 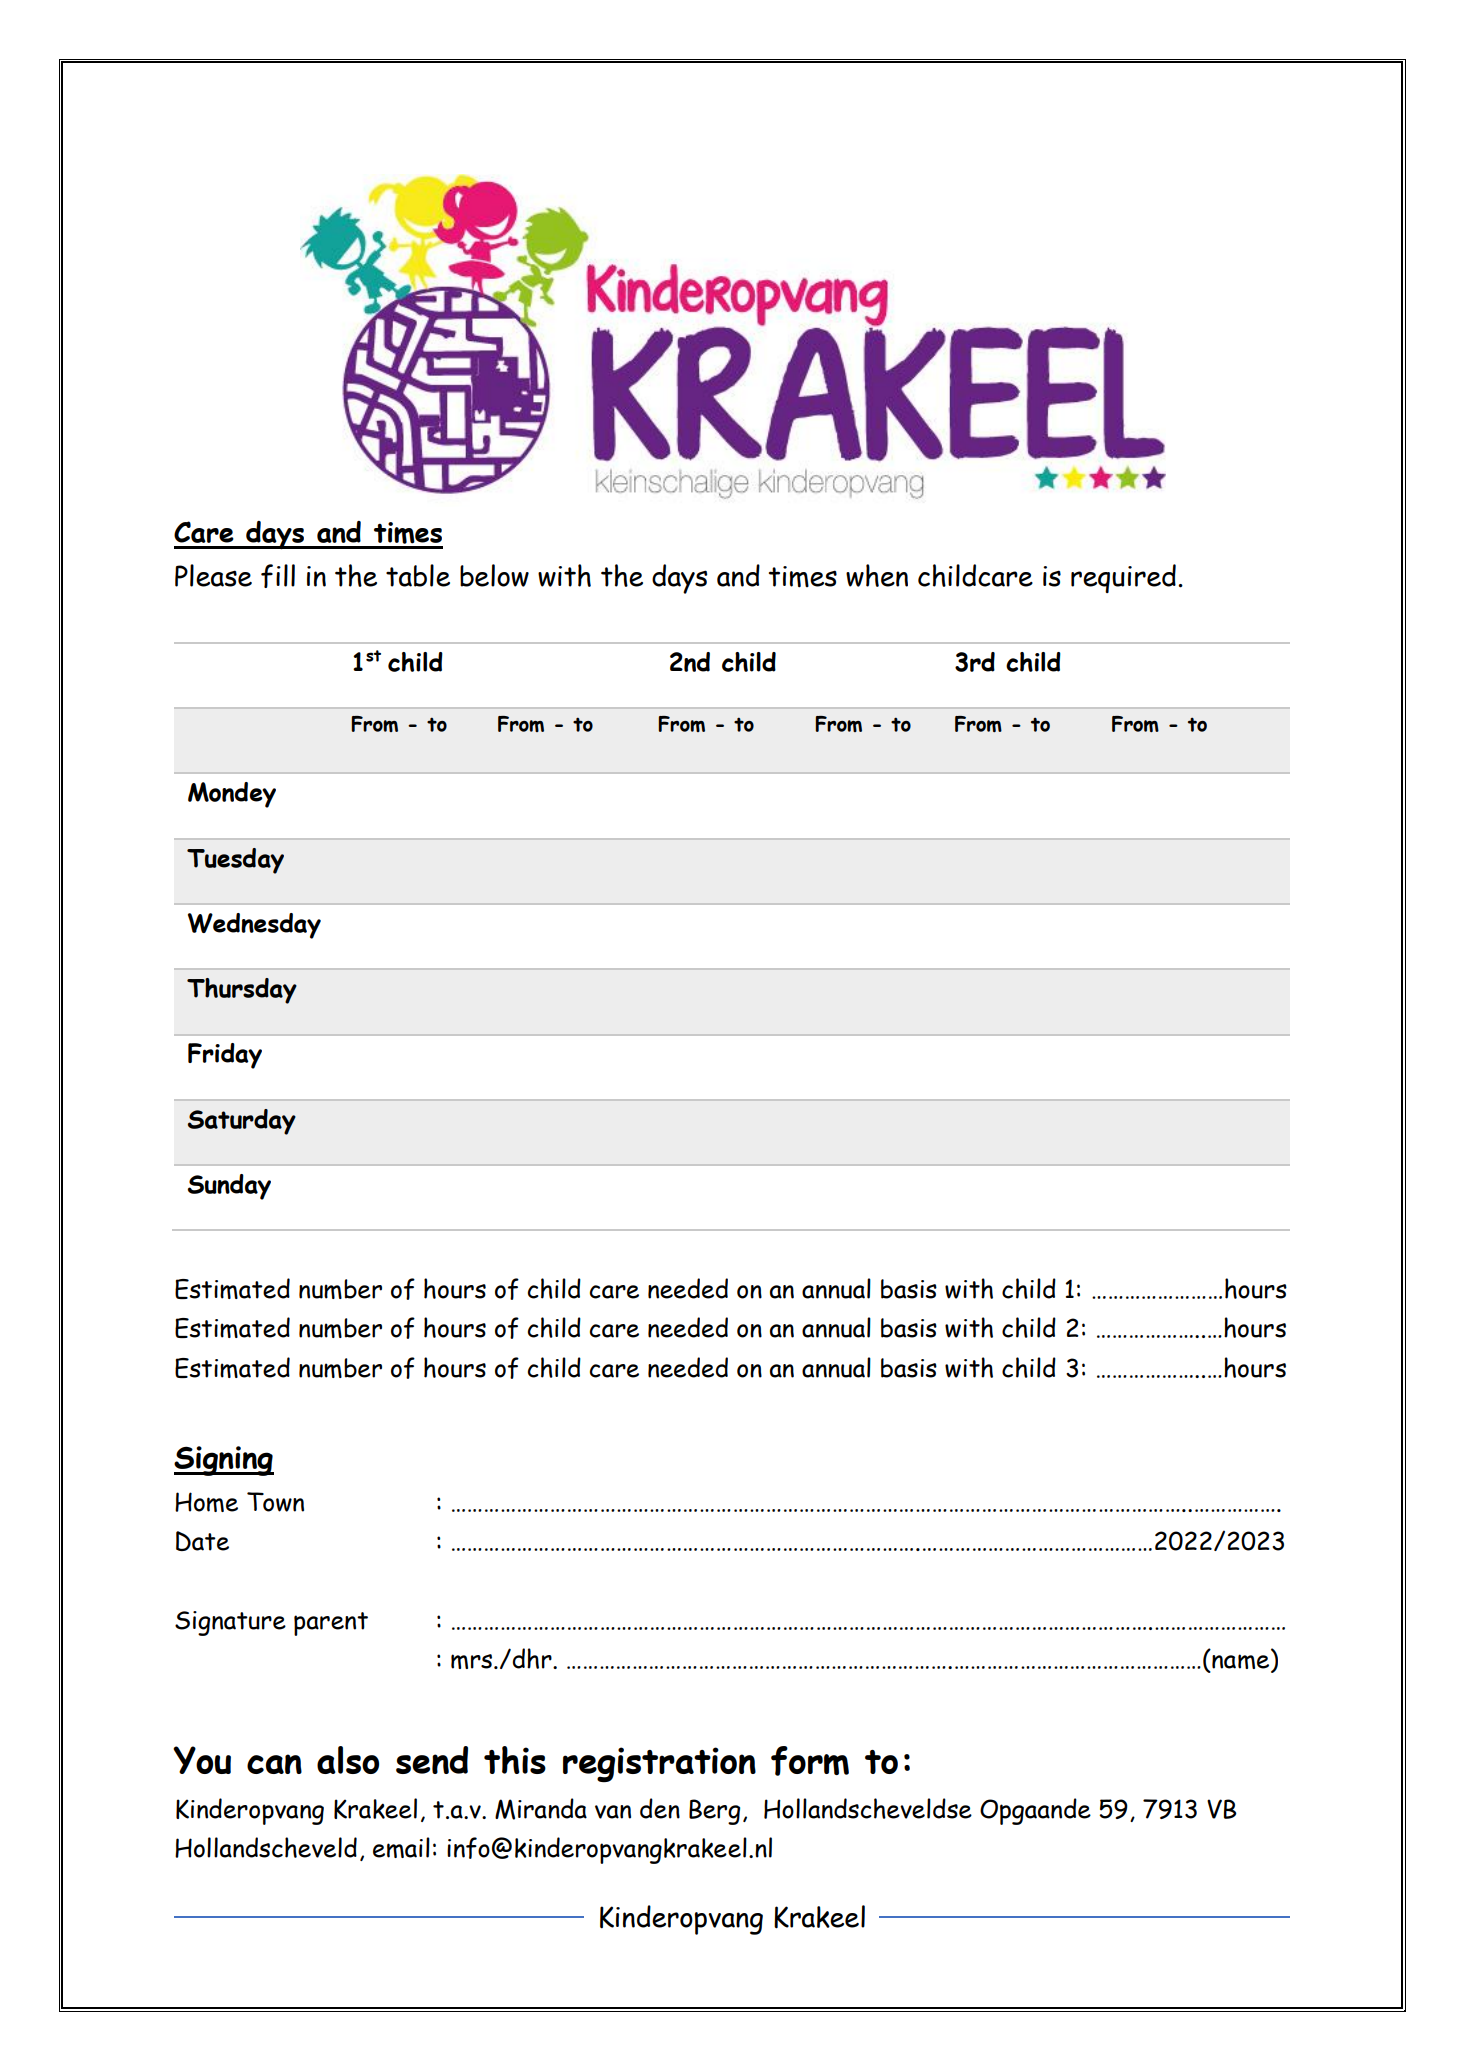 What do you see at coordinates (275, 1502) in the screenshot?
I see `Town` at bounding box center [275, 1502].
